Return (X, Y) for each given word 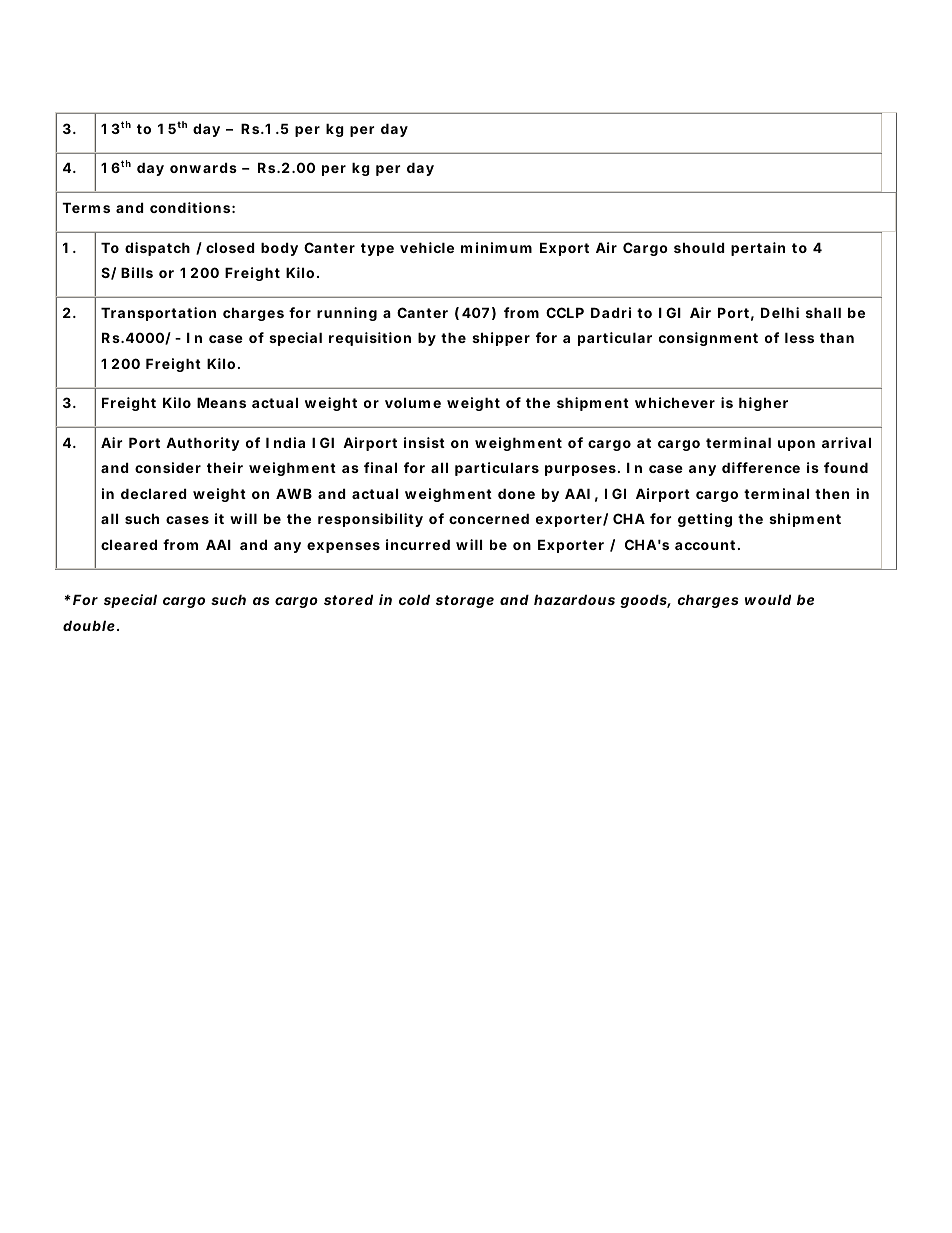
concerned (489, 518)
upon (796, 445)
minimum (496, 247)
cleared (129, 544)
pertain (758, 249)
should (699, 247)
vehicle (427, 247)
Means (221, 402)
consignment (708, 339)
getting (705, 520)
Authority (203, 444)
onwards (203, 167)
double (89, 625)
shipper (501, 339)
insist (424, 442)
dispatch (157, 249)
